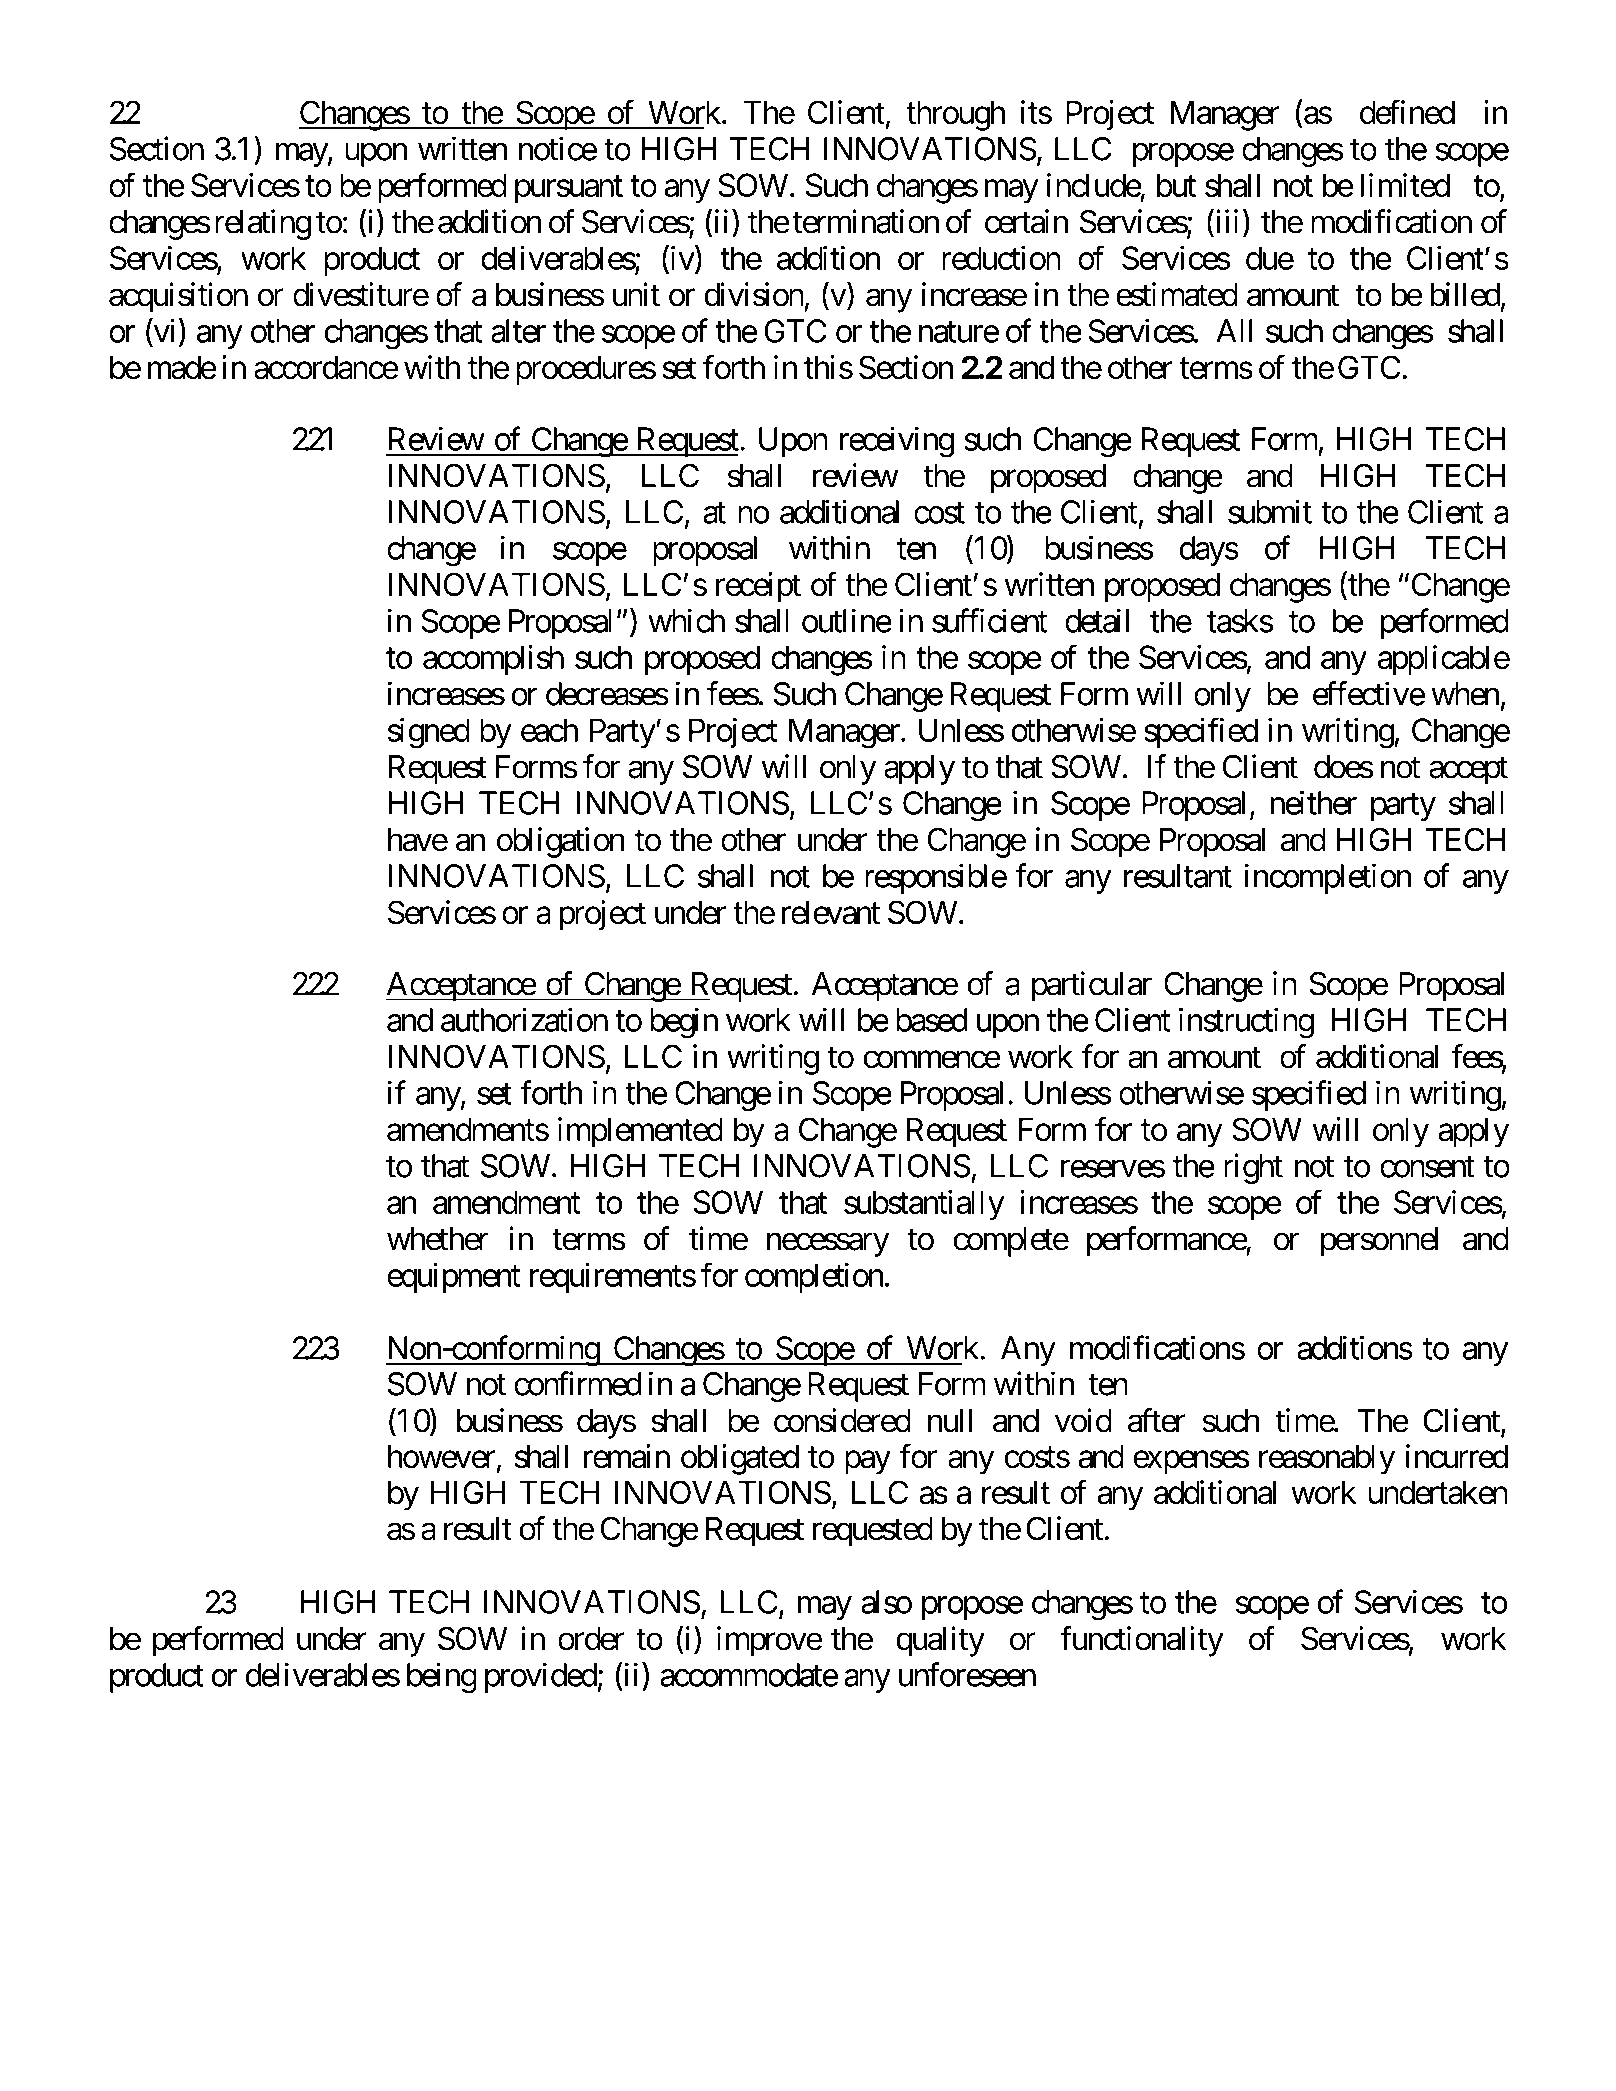  I want to click on obligation, so click(561, 842).
